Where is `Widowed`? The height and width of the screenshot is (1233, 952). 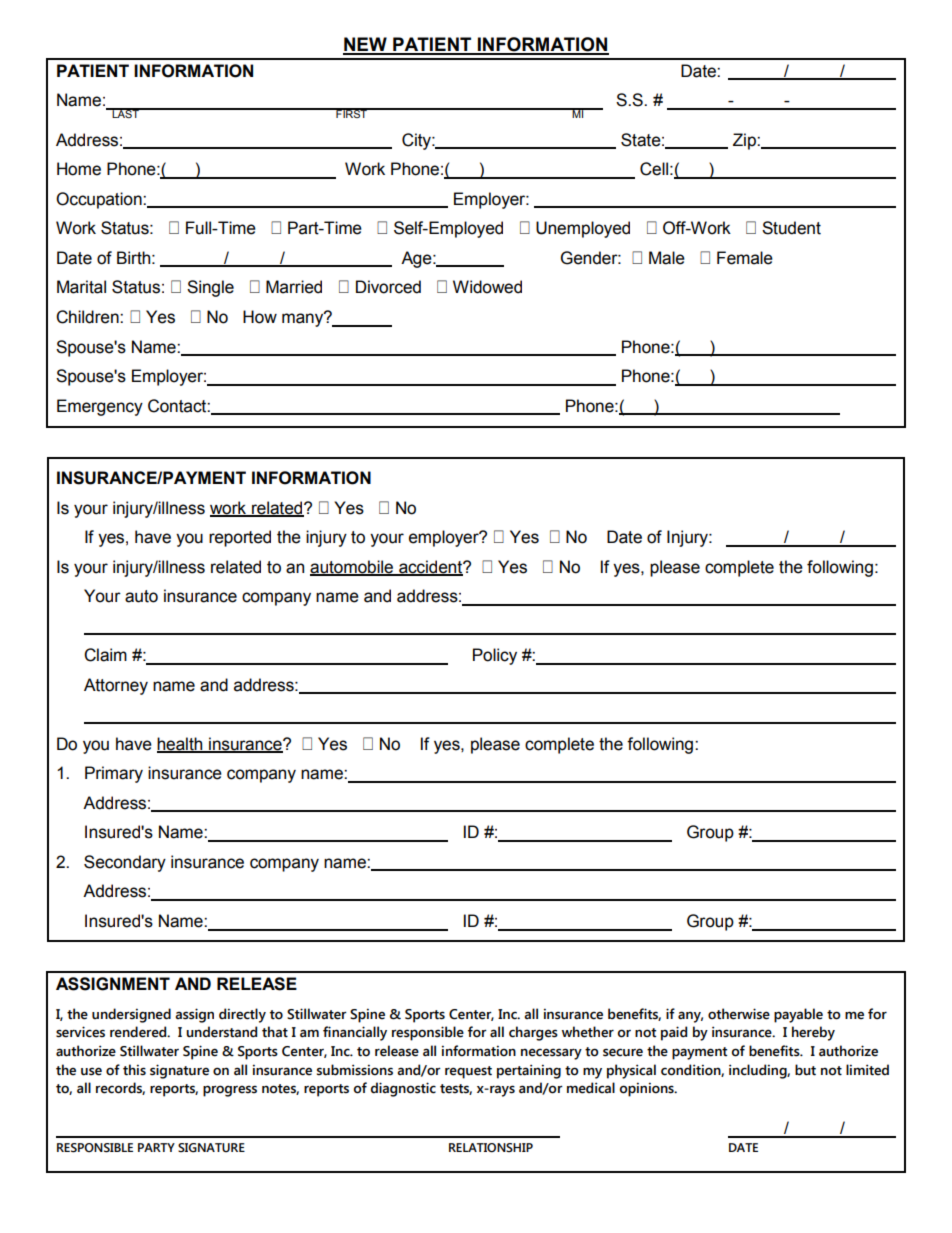 Widowed is located at coordinates (487, 287).
